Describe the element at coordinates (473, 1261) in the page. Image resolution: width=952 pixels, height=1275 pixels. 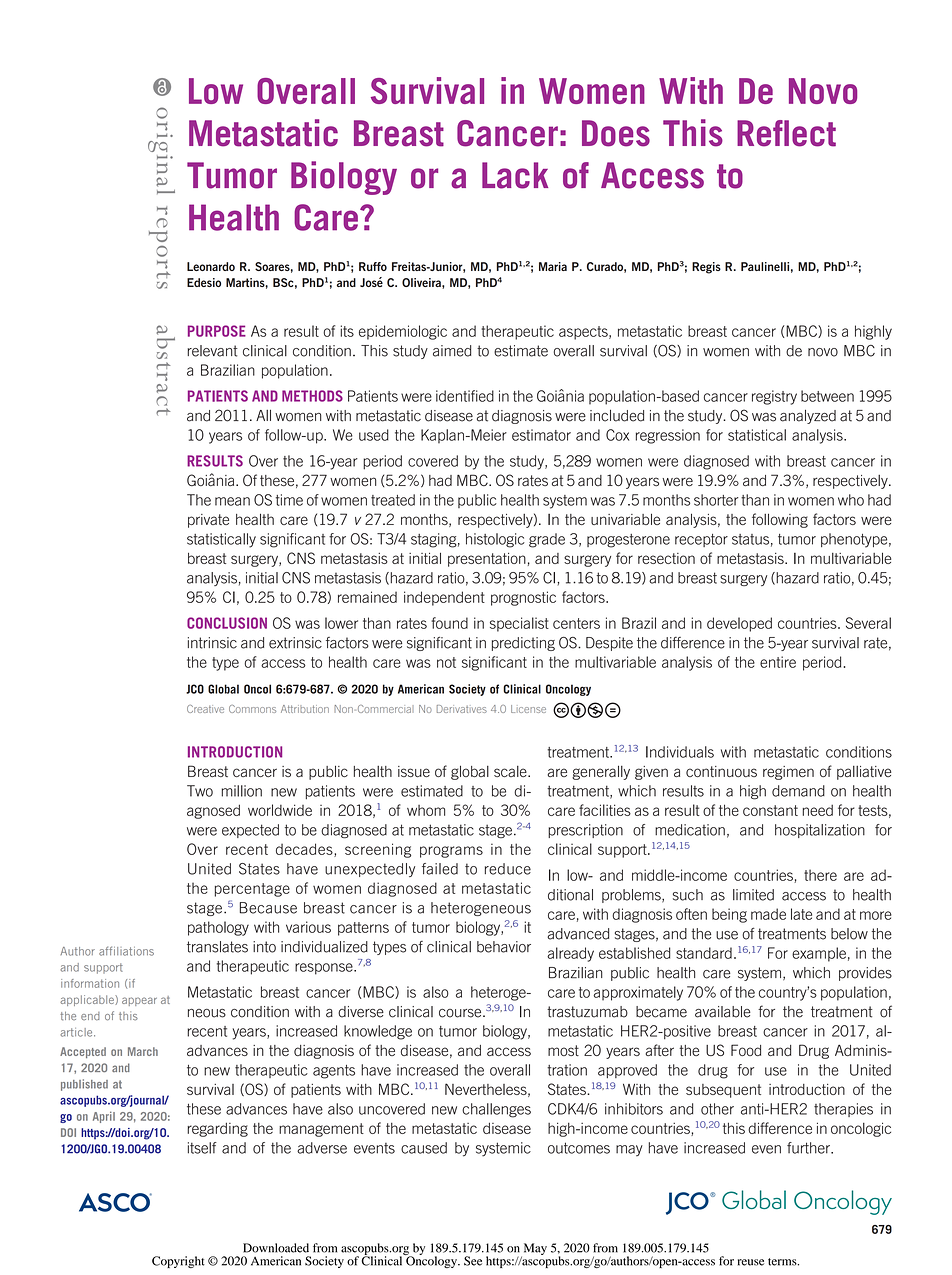
I see `See` at that location.
